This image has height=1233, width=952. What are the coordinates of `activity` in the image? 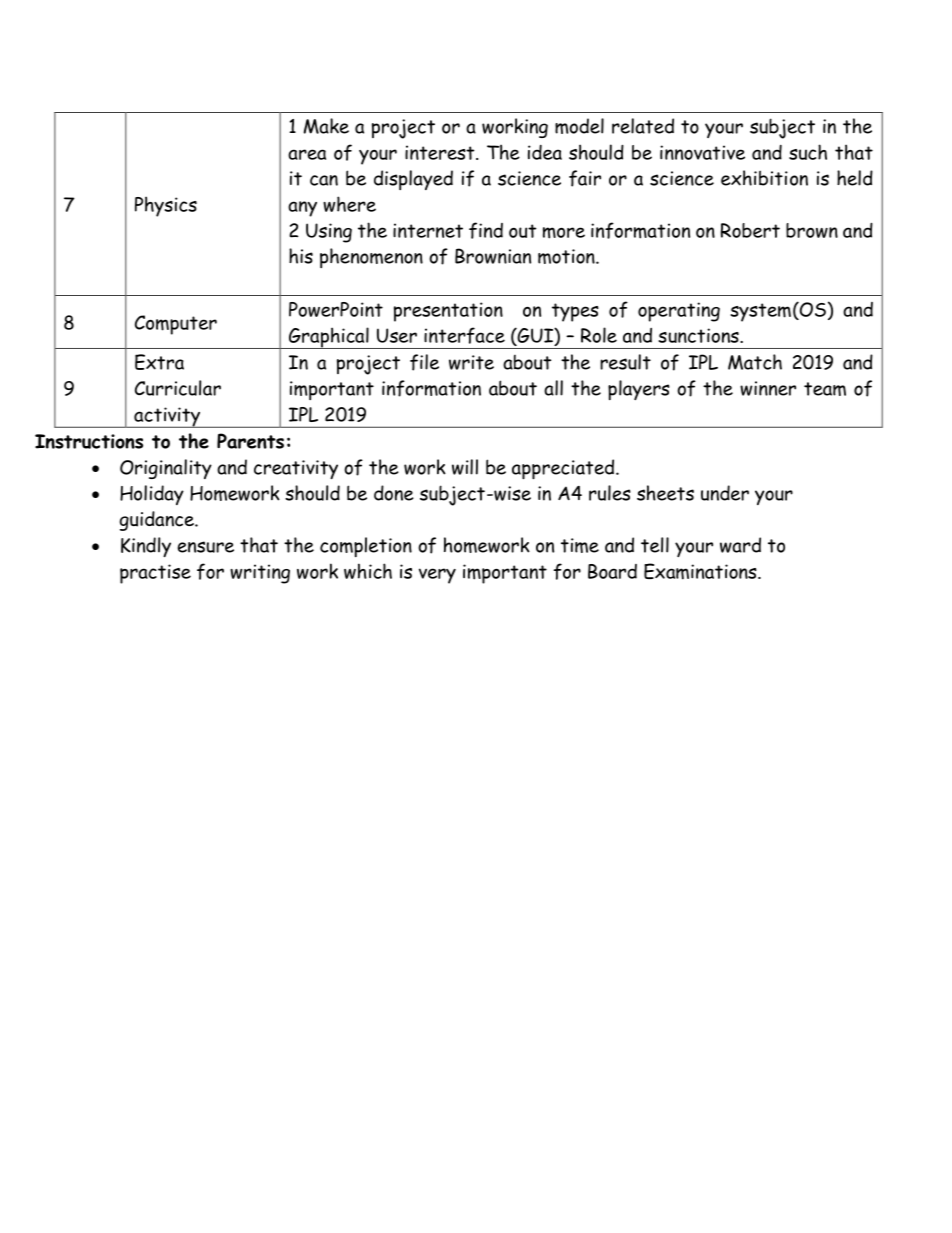 It's located at (167, 417).
